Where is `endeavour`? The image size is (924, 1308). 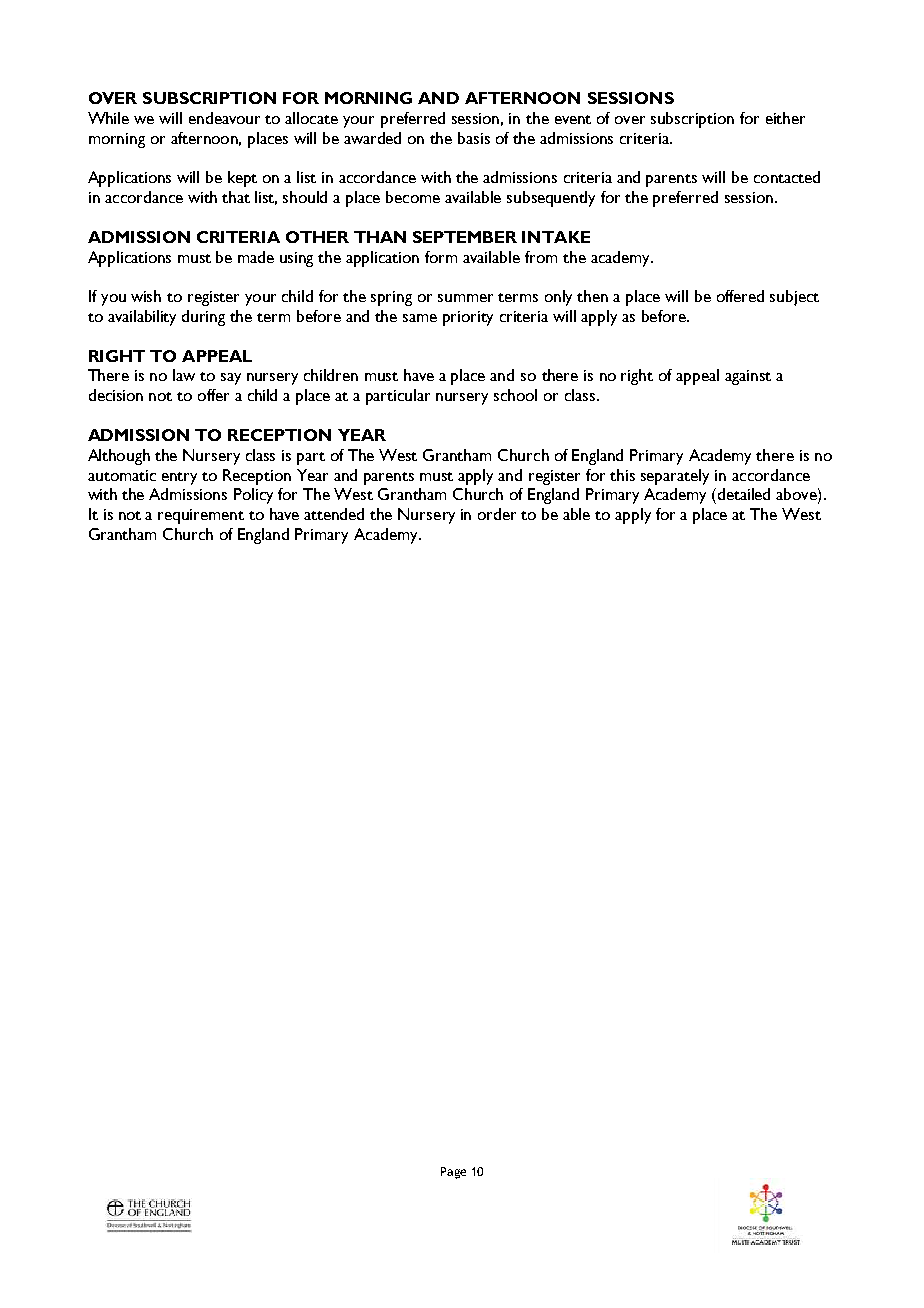 endeavour is located at coordinates (224, 118).
